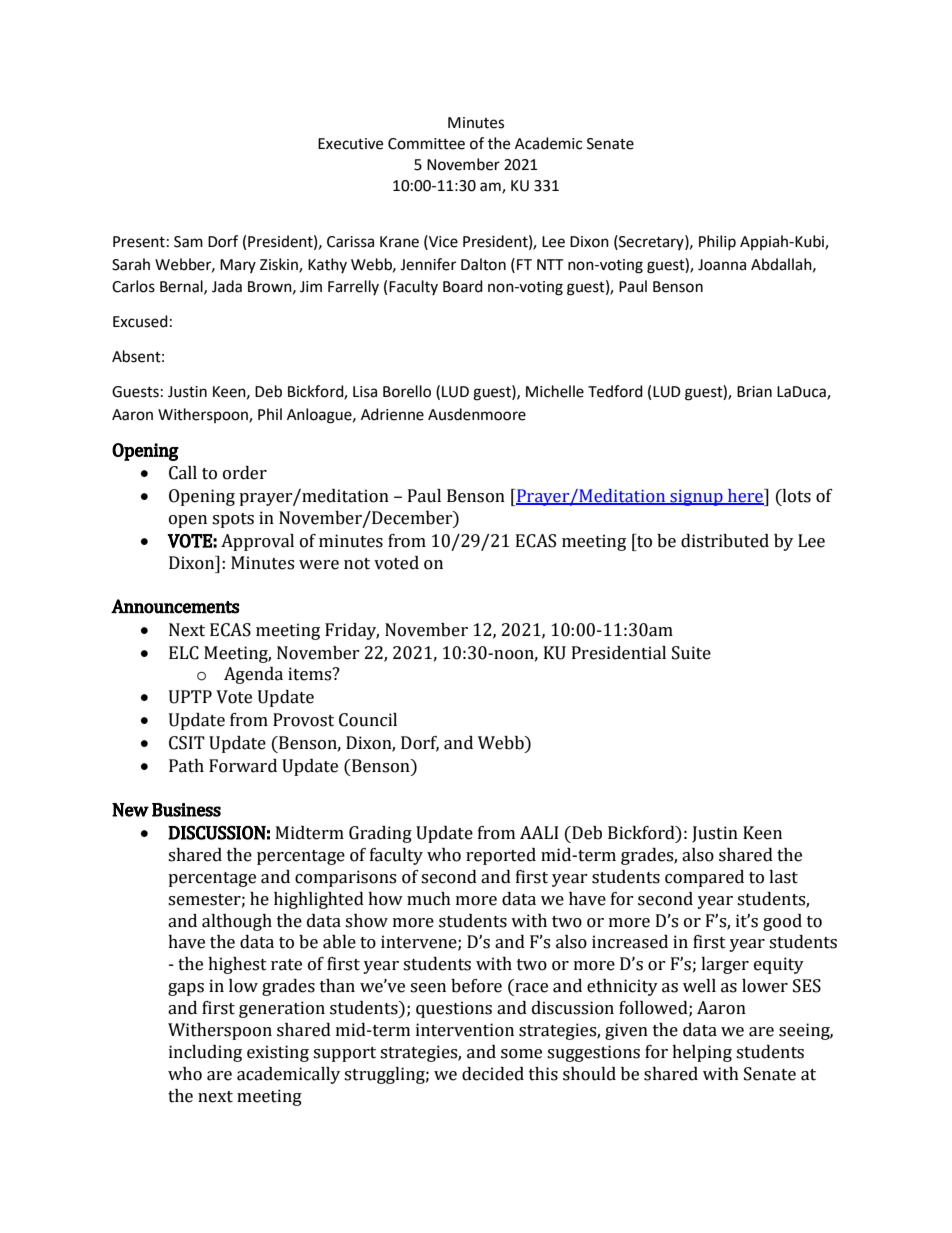  What do you see at coordinates (704, 878) in the document?
I see `compared` at bounding box center [704, 878].
